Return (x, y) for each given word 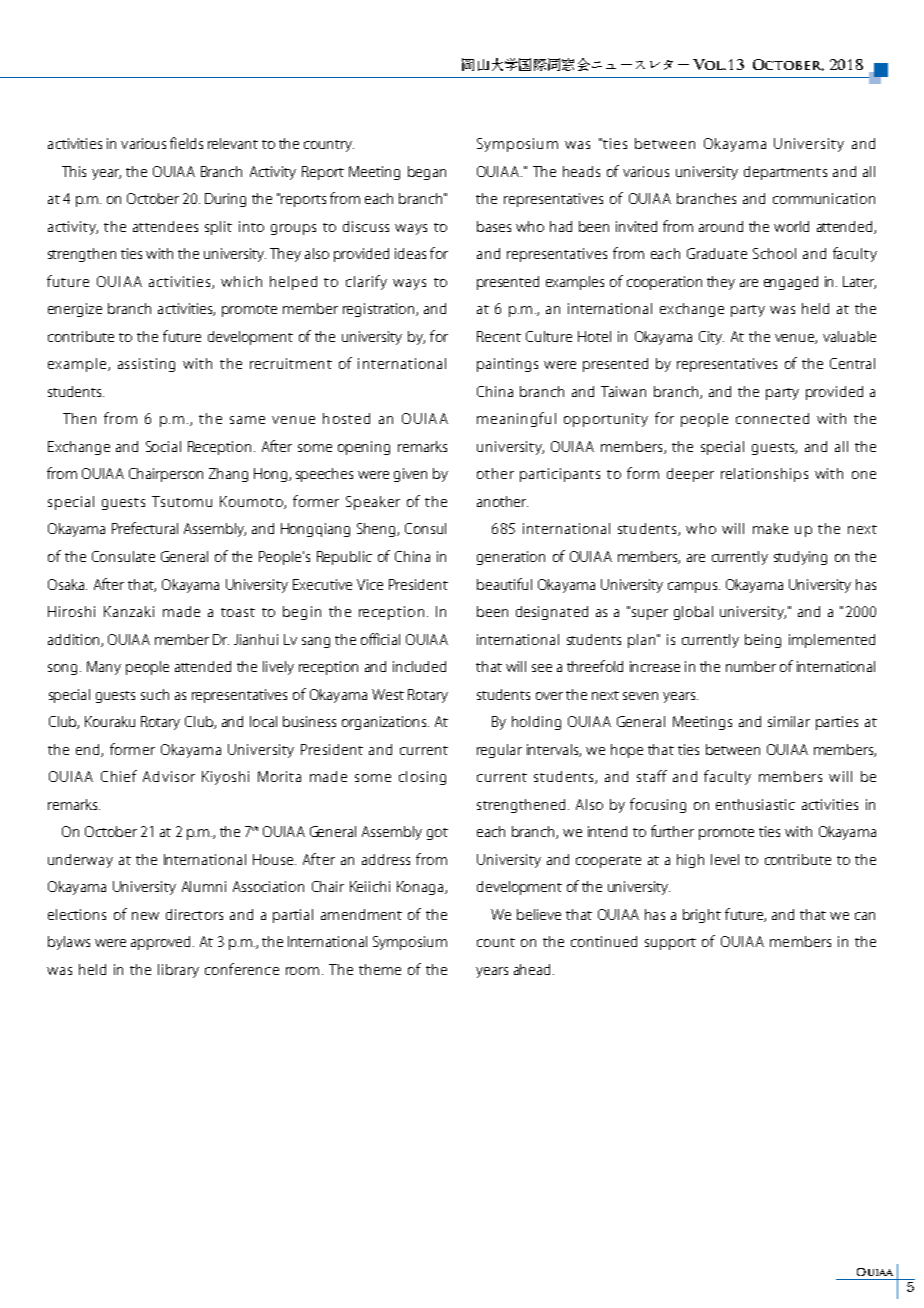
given (410, 475)
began (427, 173)
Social (163, 446)
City (711, 338)
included (419, 666)
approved (160, 943)
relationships (764, 475)
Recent (499, 336)
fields (186, 143)
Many (104, 668)
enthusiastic (755, 804)
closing (422, 778)
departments (785, 173)
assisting (146, 365)
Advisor (169, 776)
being (763, 641)
